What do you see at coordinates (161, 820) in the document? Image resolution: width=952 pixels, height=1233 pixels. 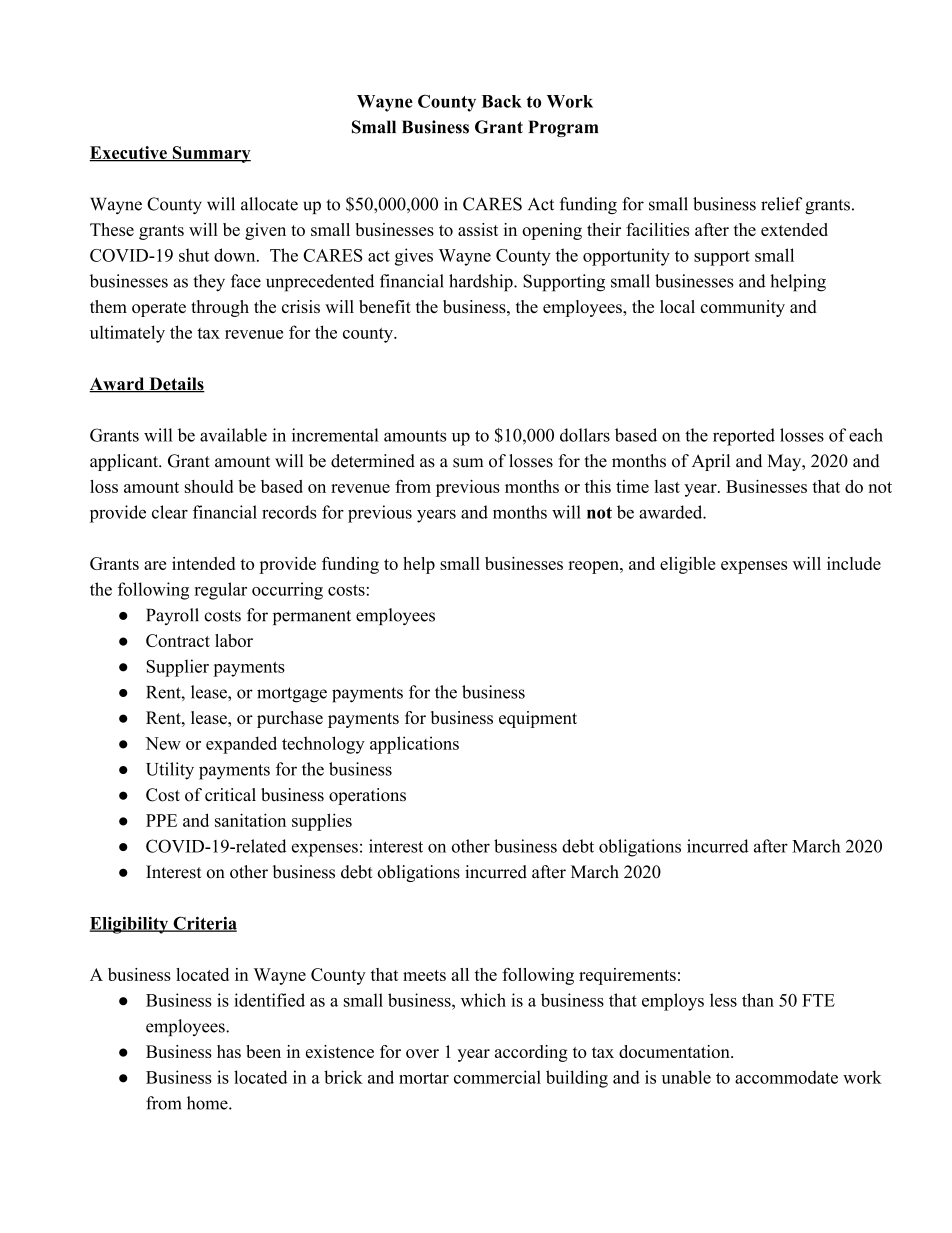 I see `PPE` at bounding box center [161, 820].
